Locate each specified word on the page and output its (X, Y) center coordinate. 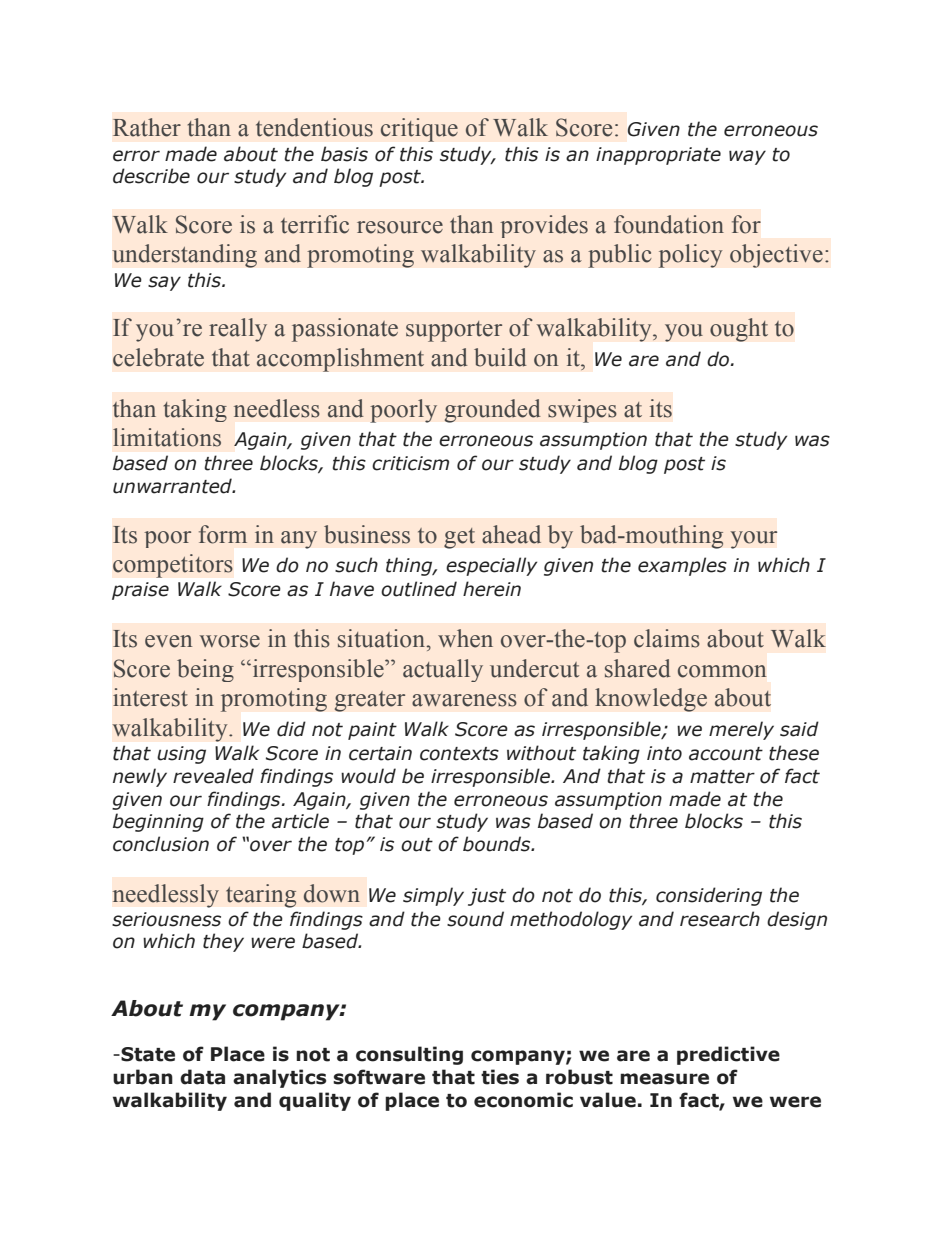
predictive (728, 1055)
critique (419, 130)
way (747, 157)
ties (500, 1077)
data (202, 1077)
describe (151, 176)
